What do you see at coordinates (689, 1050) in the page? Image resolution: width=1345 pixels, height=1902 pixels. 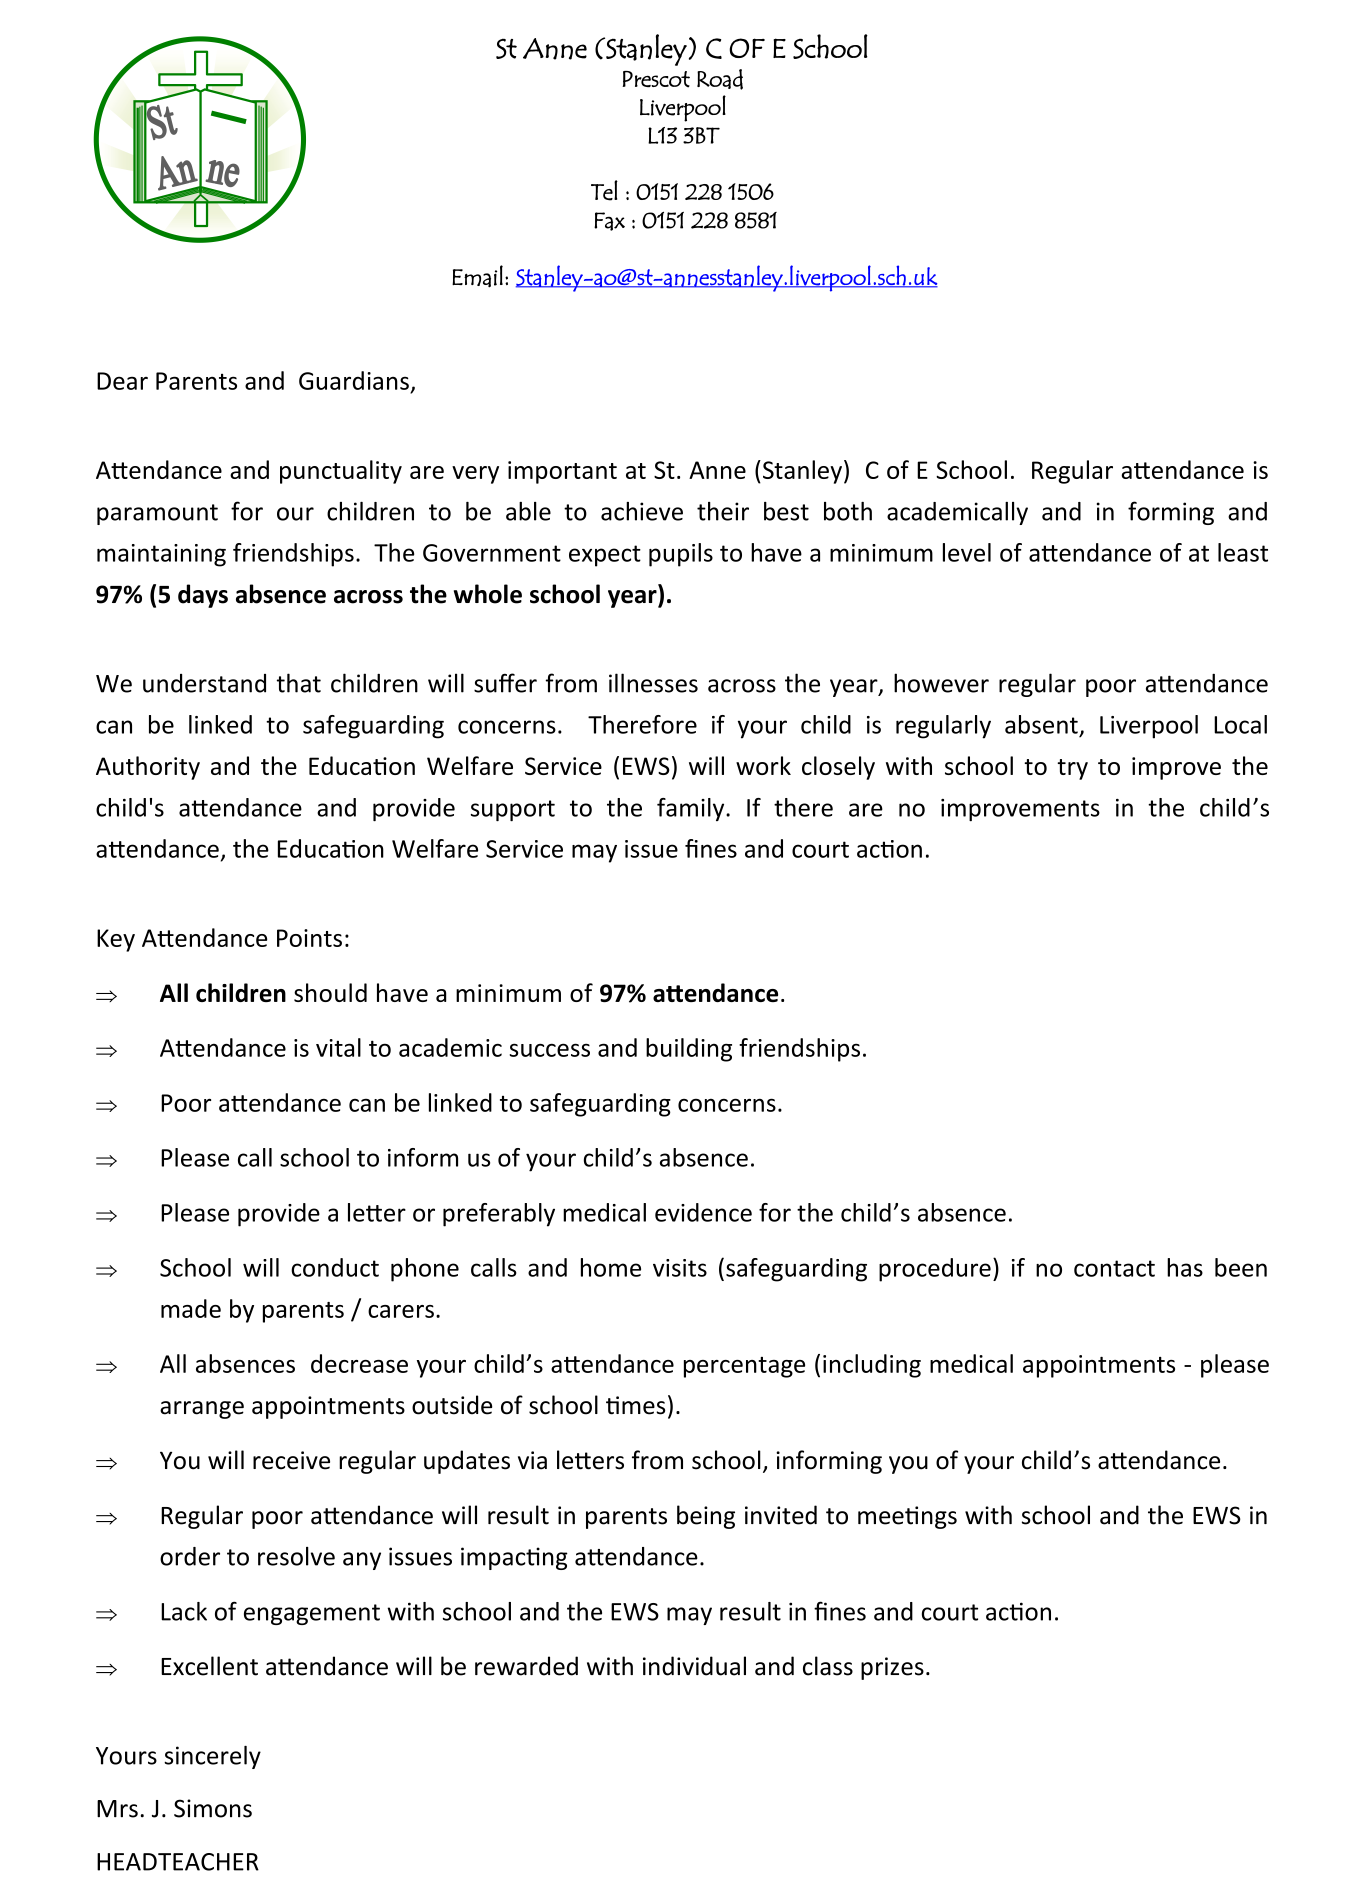 I see `building` at bounding box center [689, 1050].
